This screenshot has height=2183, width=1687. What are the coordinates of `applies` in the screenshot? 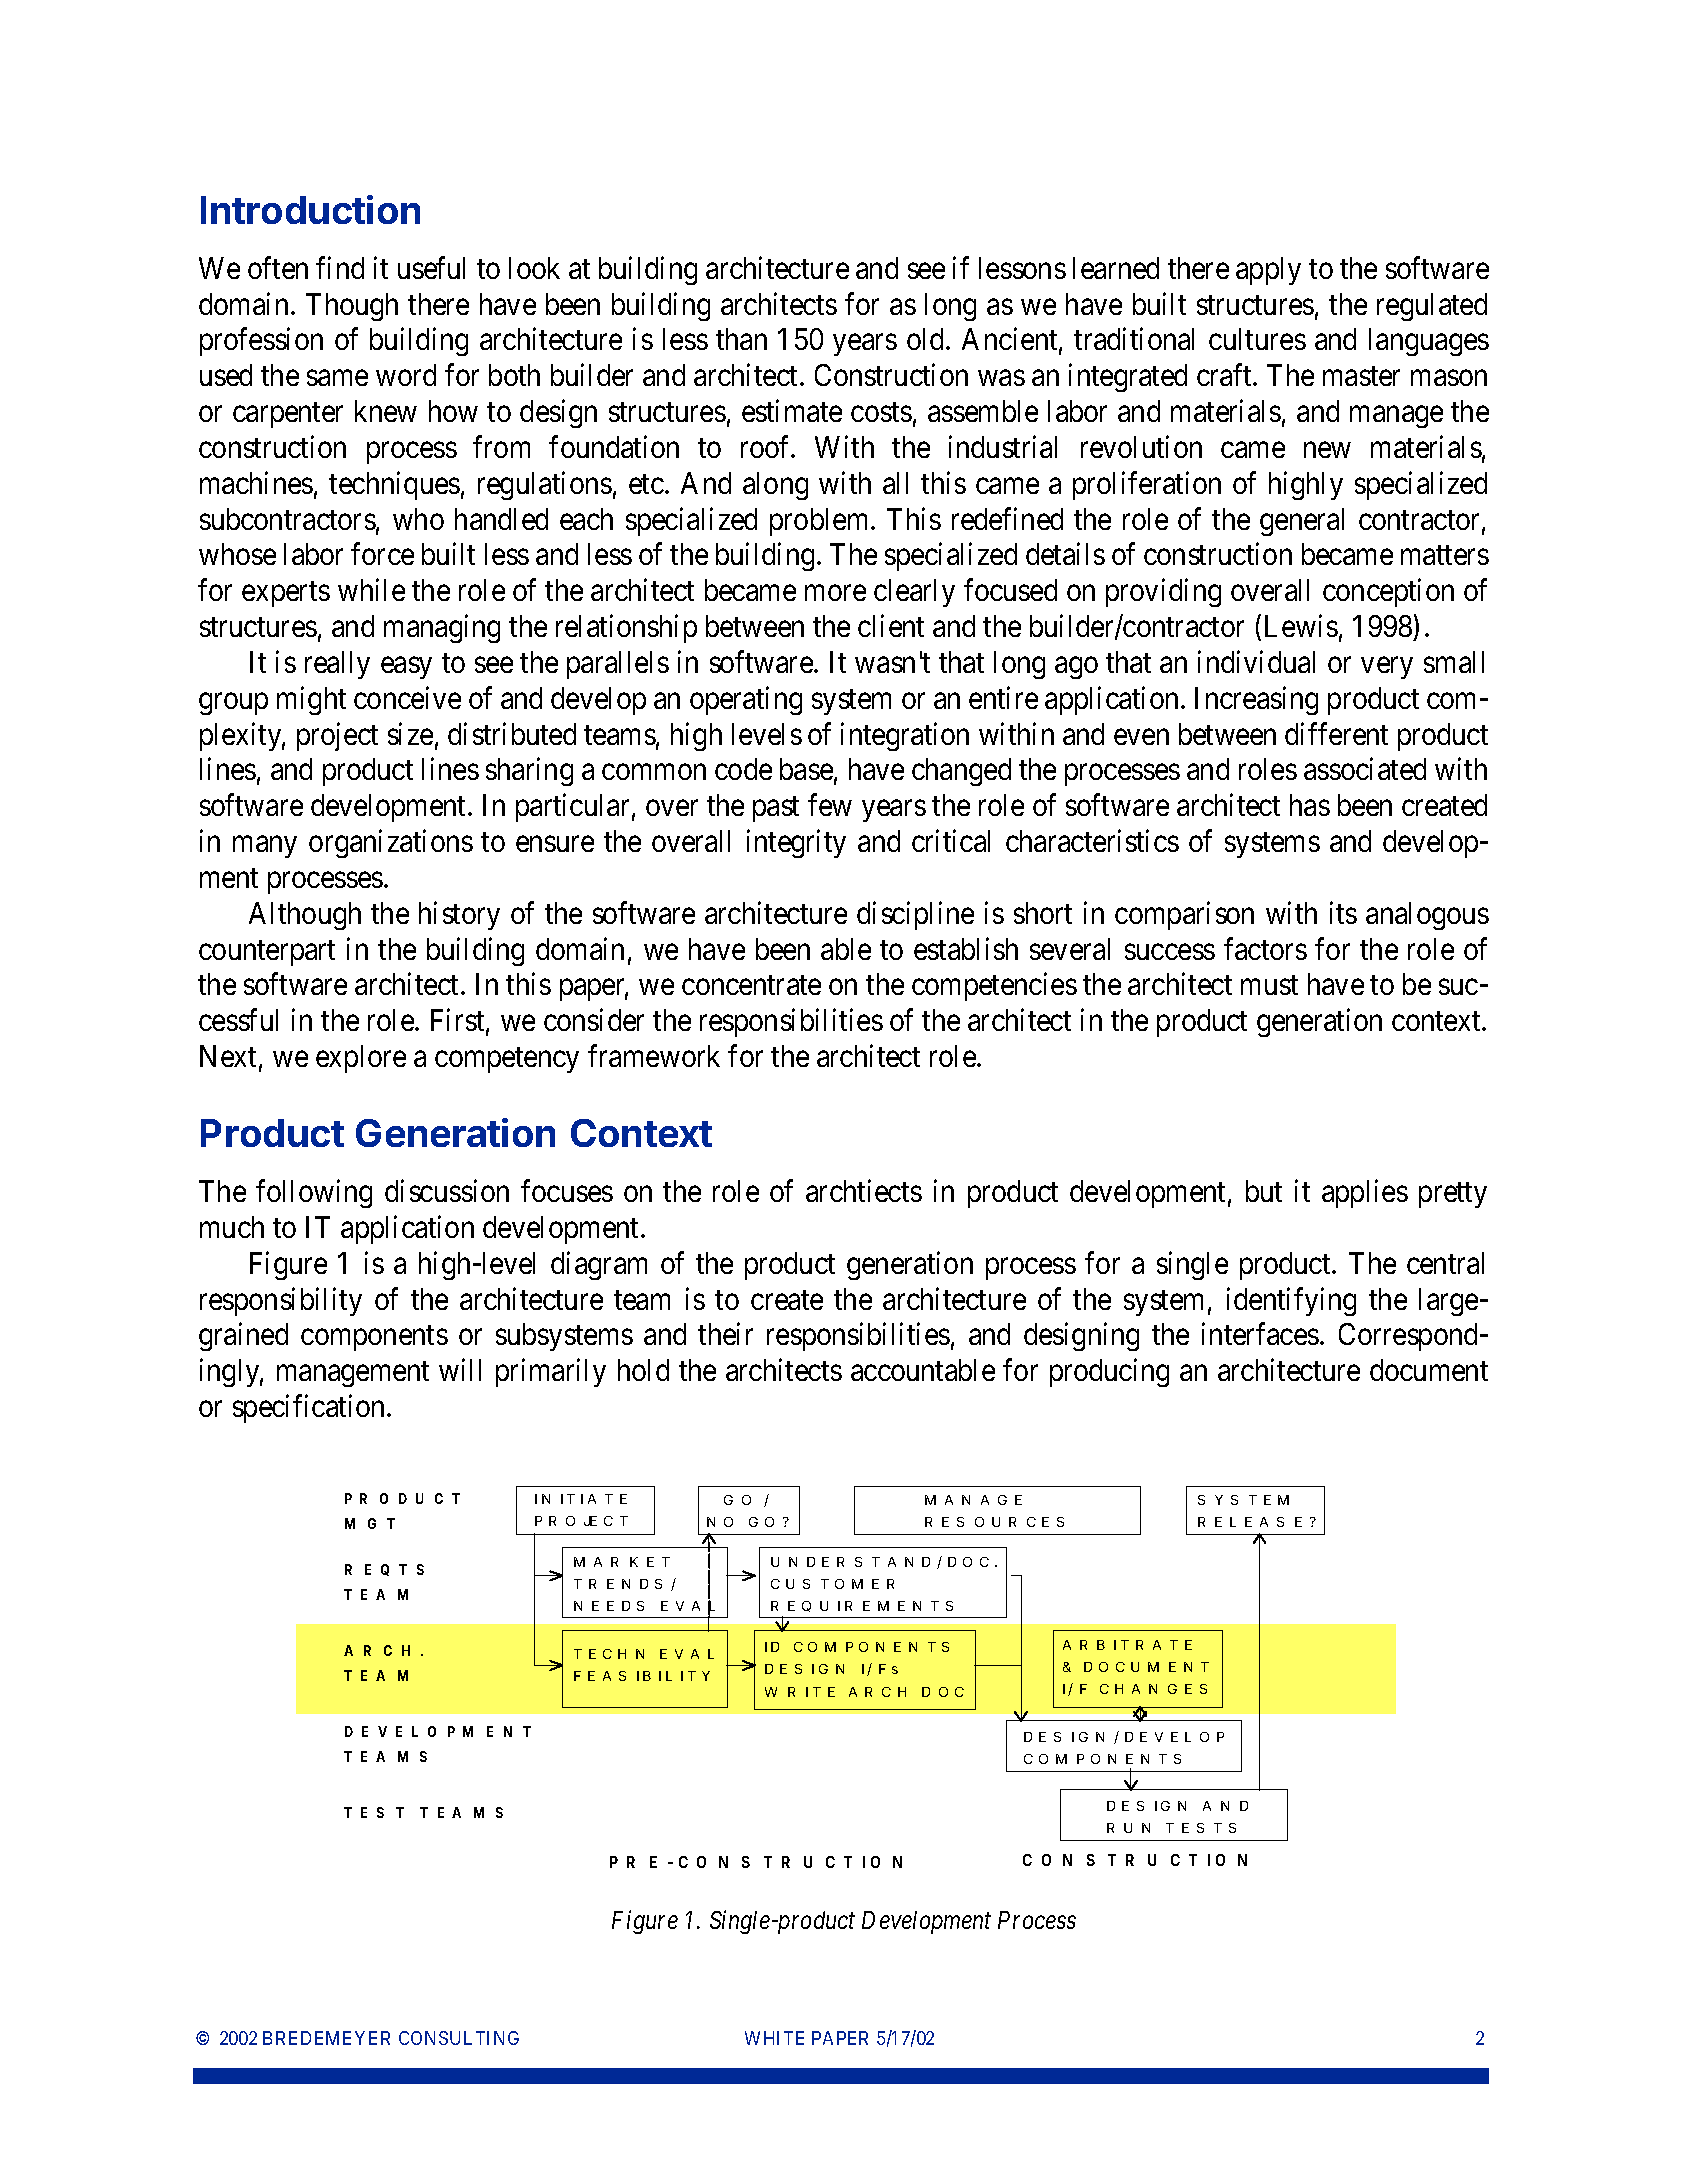 It's located at (1365, 1194).
